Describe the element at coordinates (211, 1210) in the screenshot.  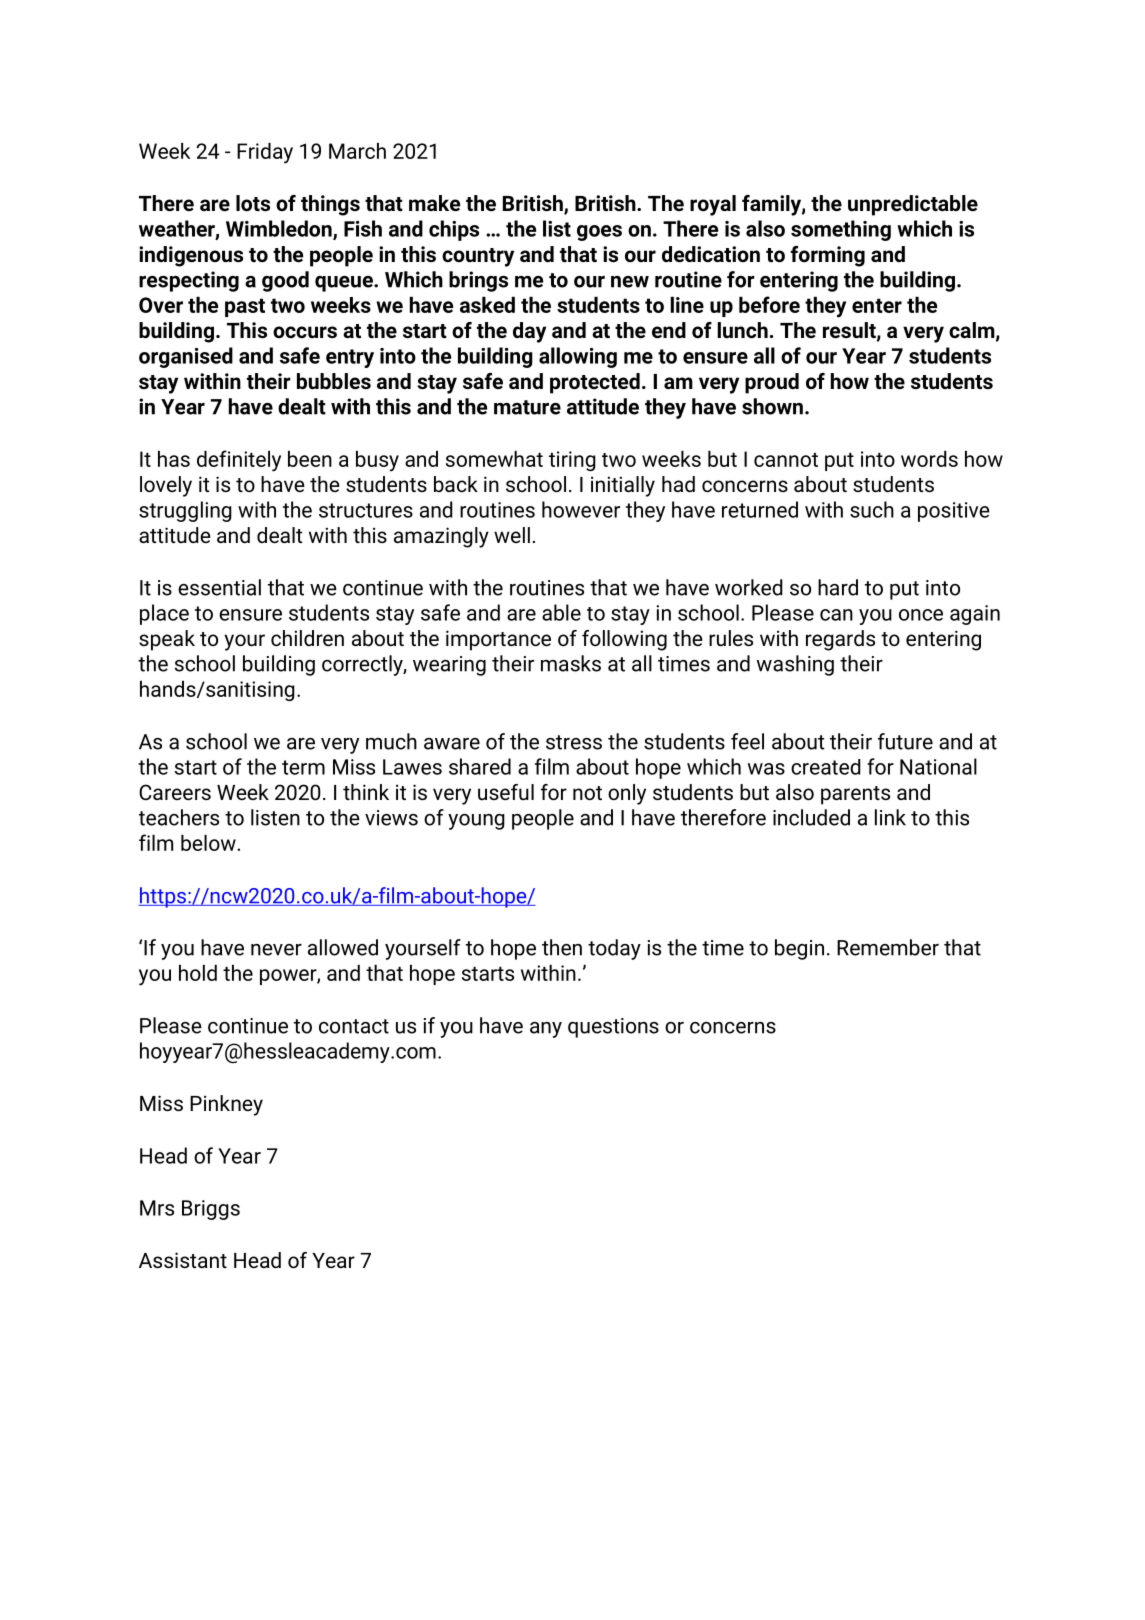
I see `Briggs` at that location.
